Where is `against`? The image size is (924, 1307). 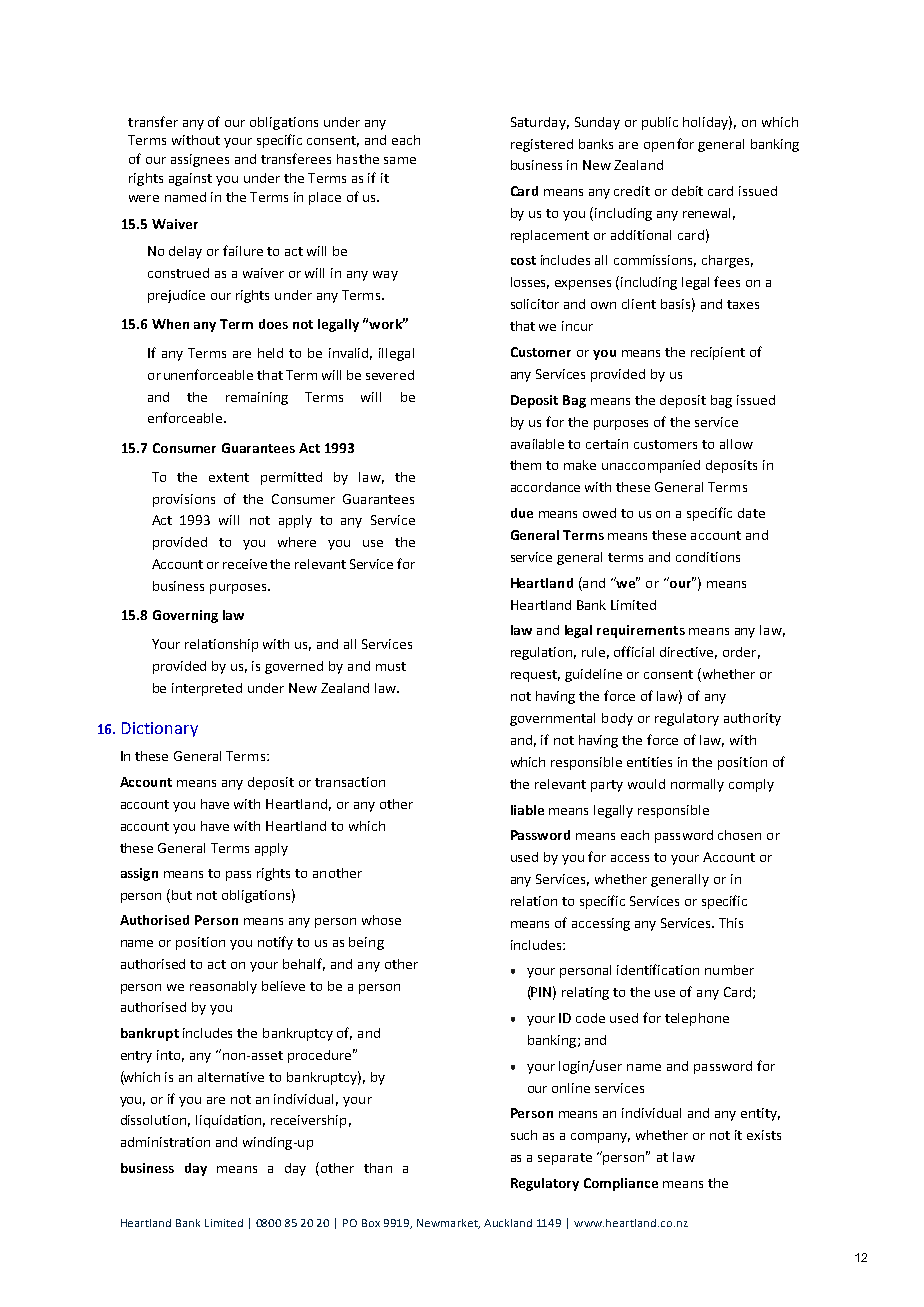
against is located at coordinates (190, 179).
